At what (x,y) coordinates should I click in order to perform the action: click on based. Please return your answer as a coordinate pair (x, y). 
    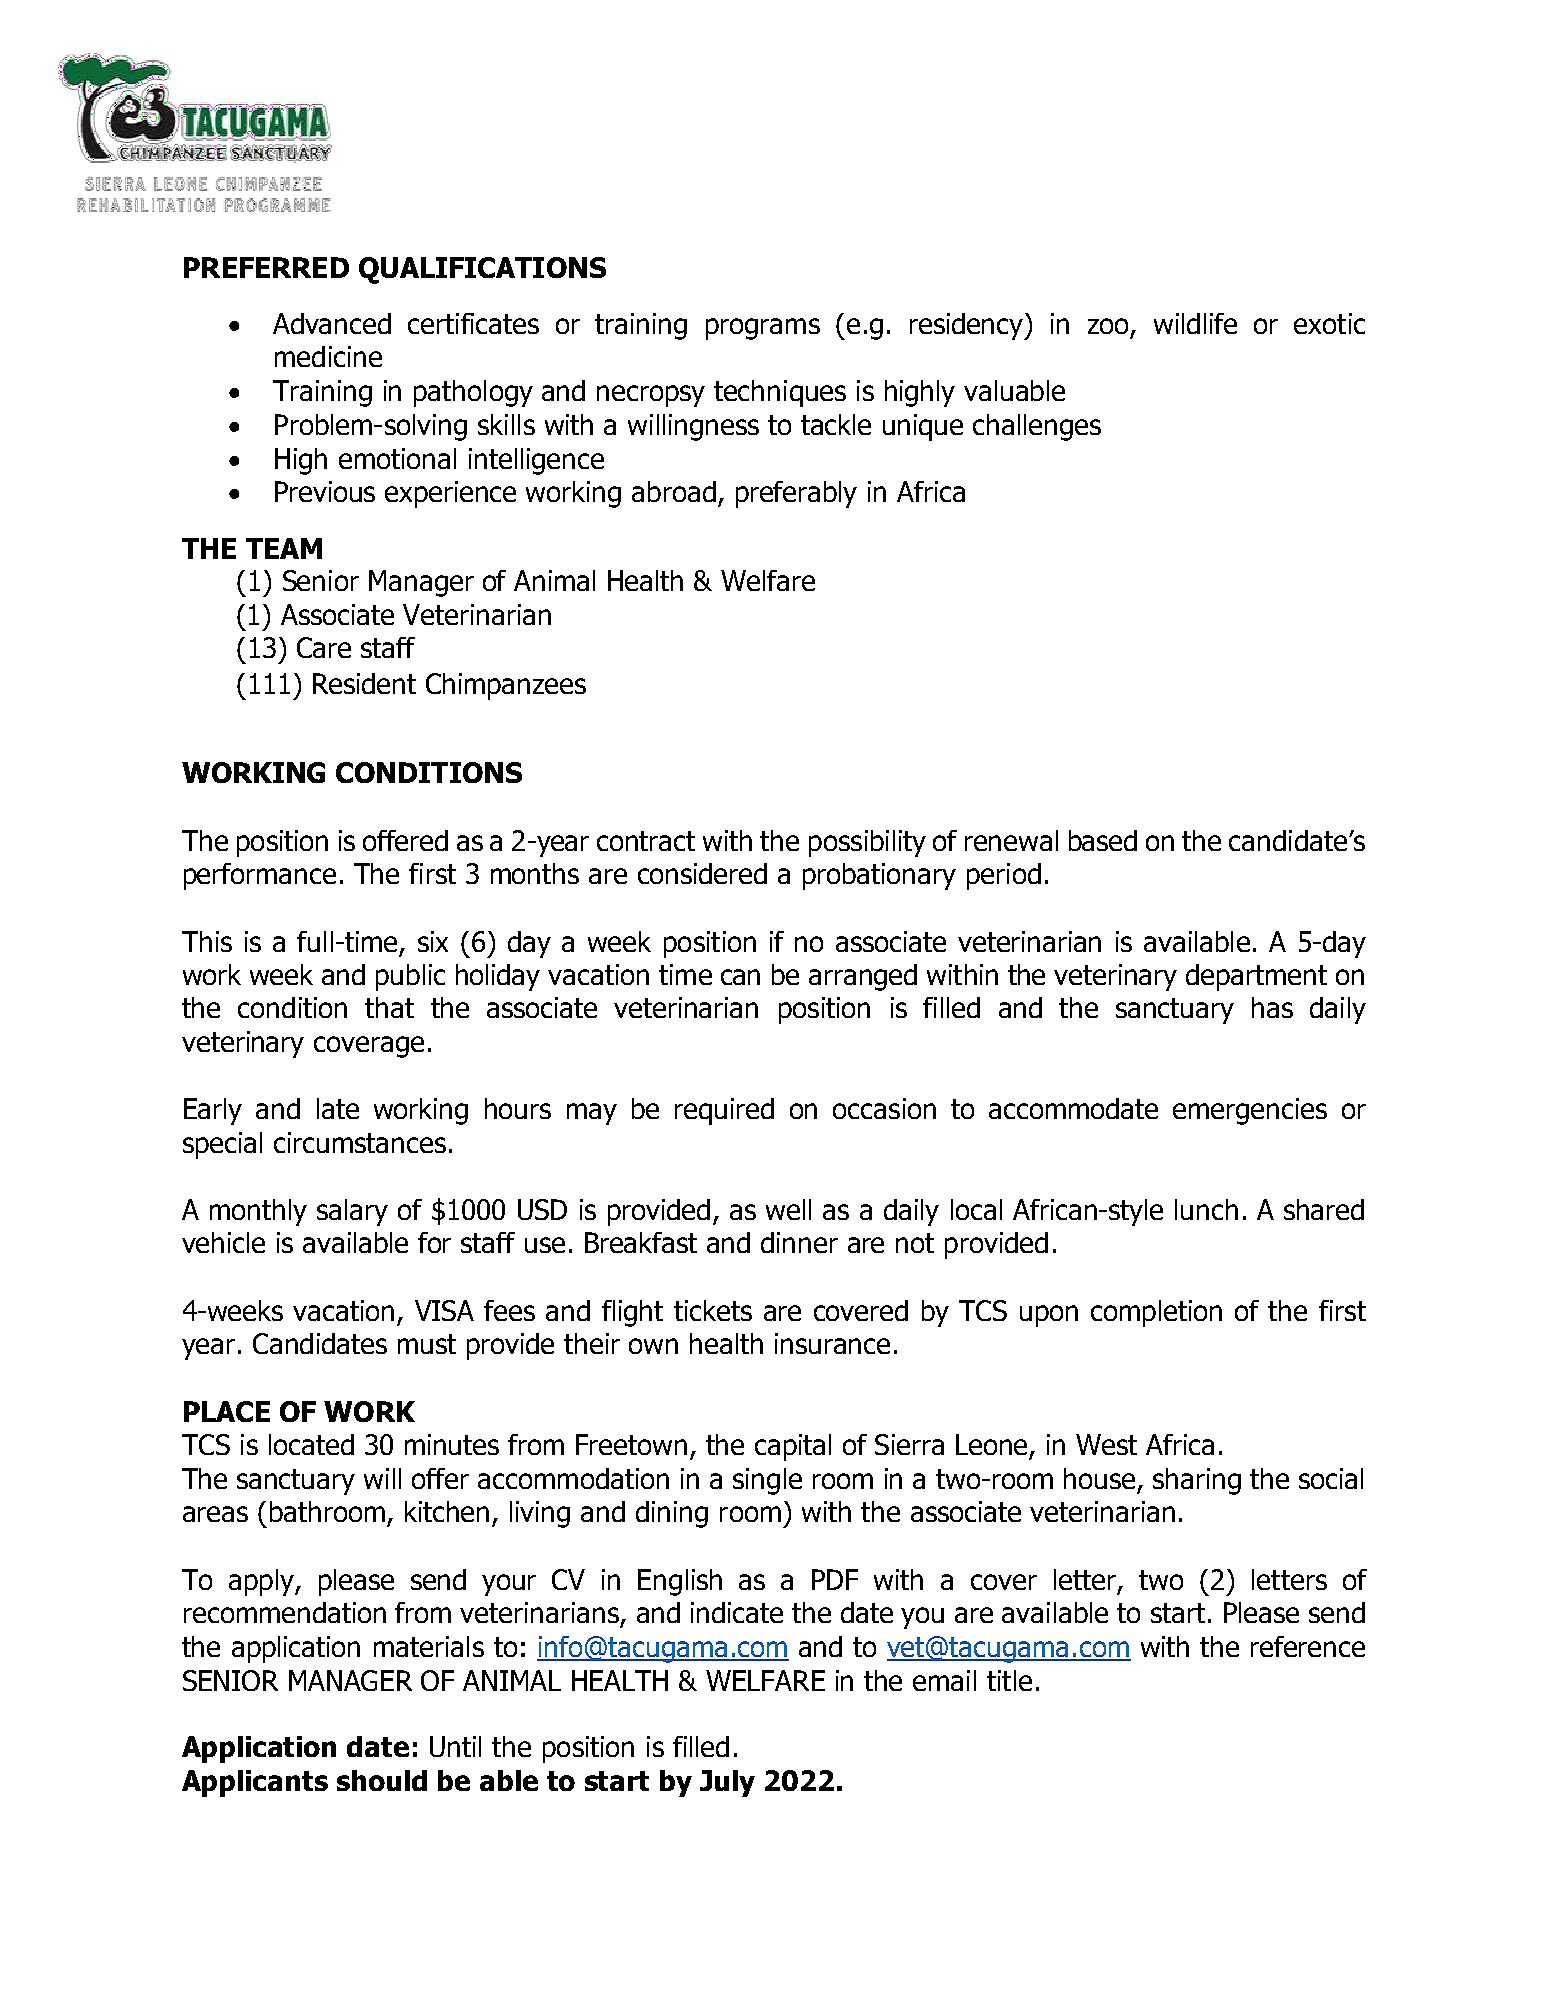
    Looking at the image, I should click on (1103, 840).
